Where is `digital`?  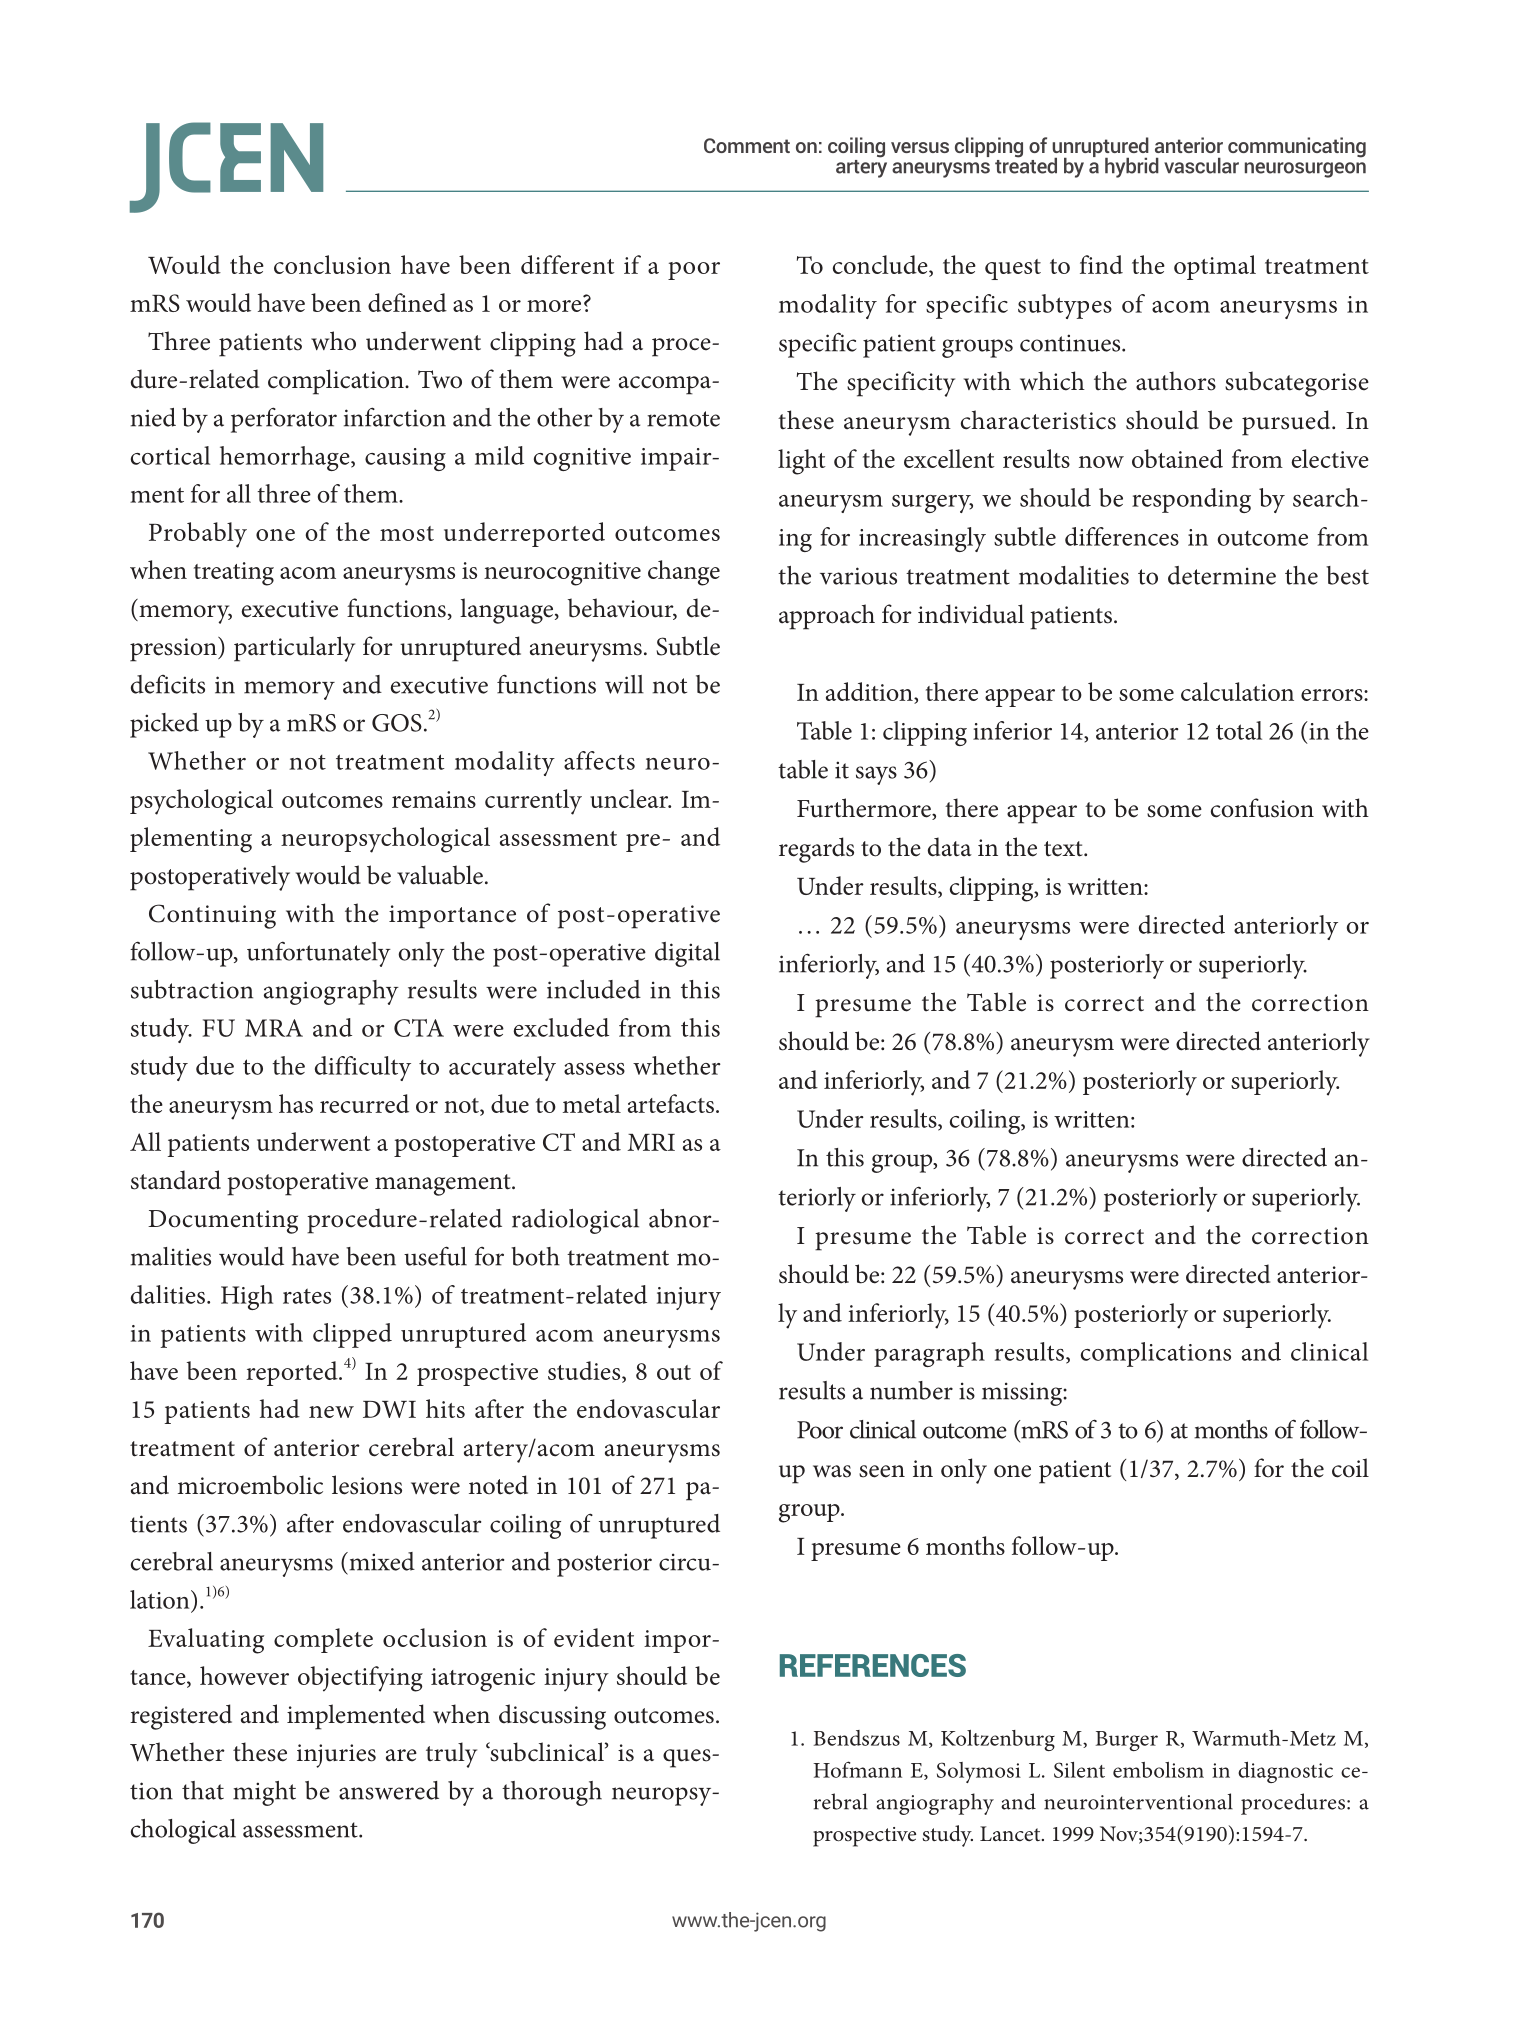
digital is located at coordinates (687, 954).
